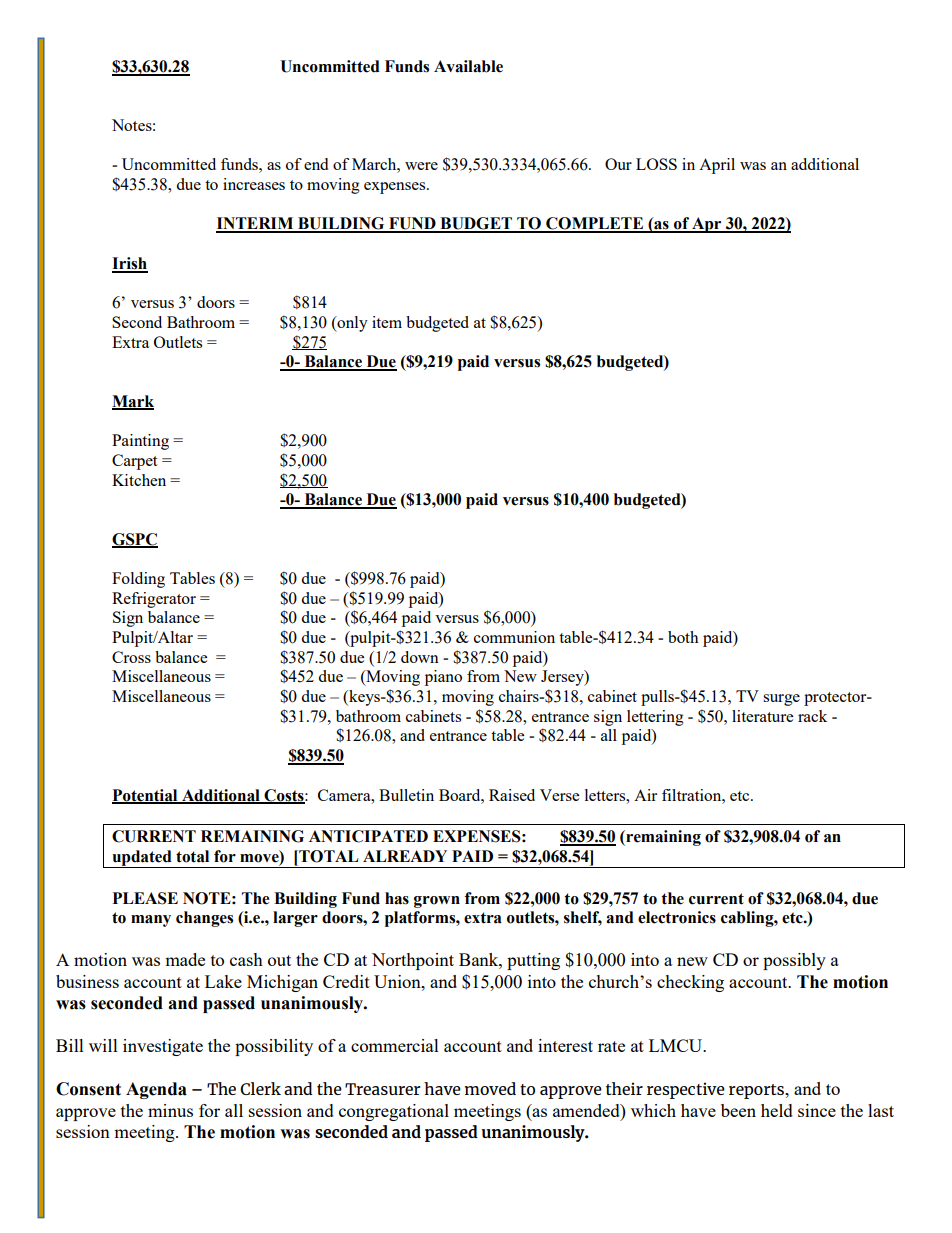  I want to click on Agenda, so click(156, 1090).
